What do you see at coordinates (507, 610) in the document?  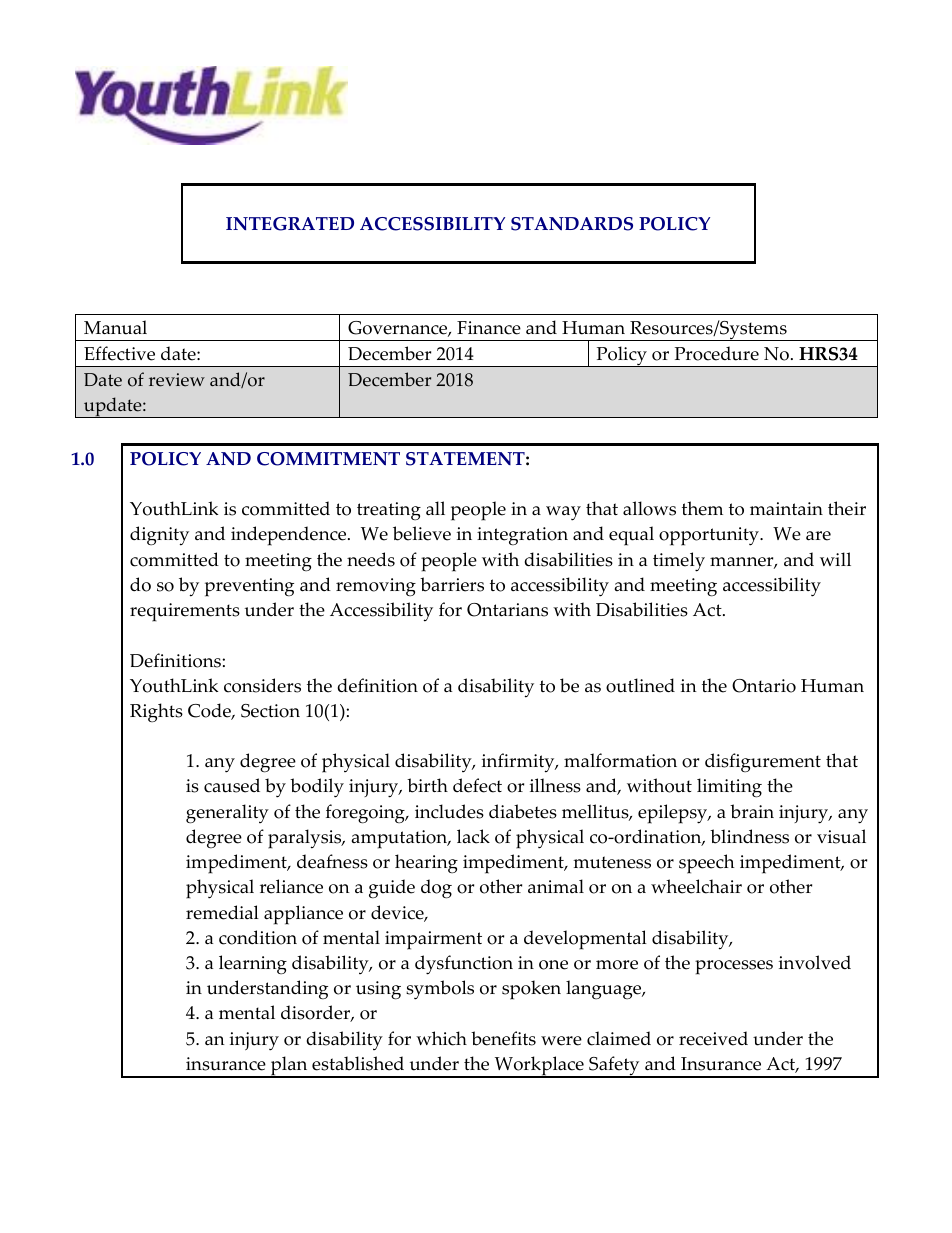 I see `Ontarians` at bounding box center [507, 610].
